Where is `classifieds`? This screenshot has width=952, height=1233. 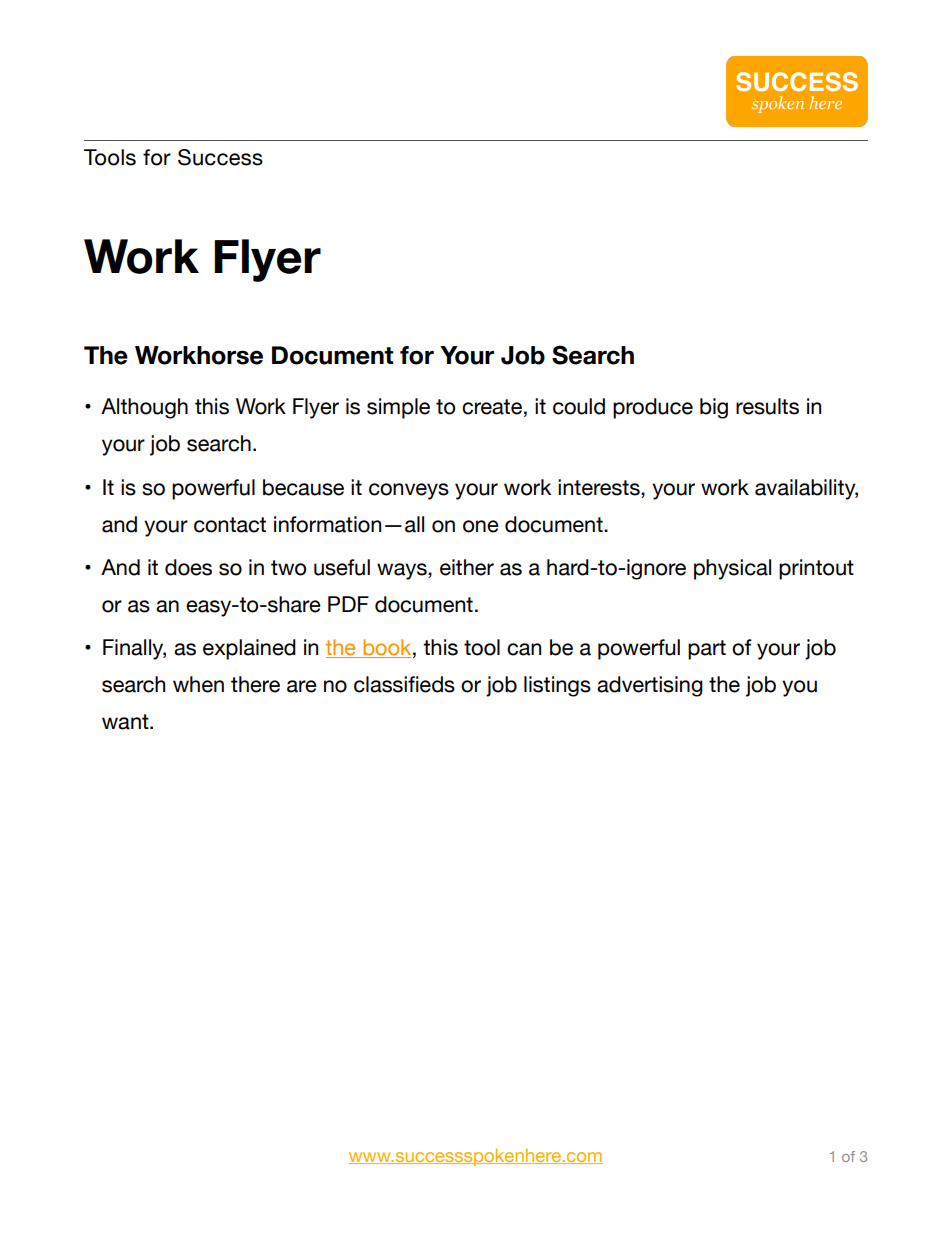 classifieds is located at coordinates (404, 684).
